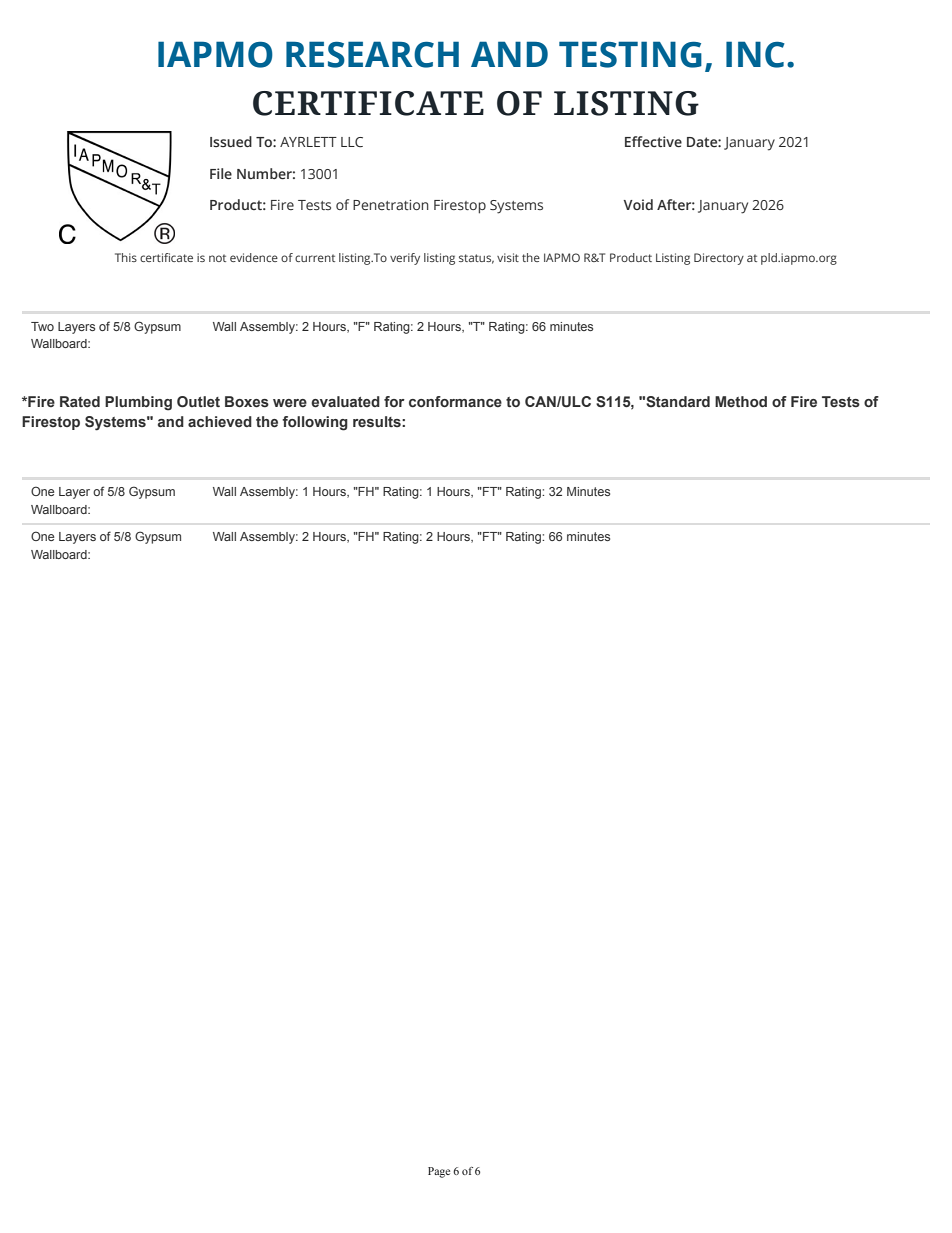 Image resolution: width=952 pixels, height=1233 pixels. Describe the element at coordinates (741, 401) in the image. I see `Method` at that location.
